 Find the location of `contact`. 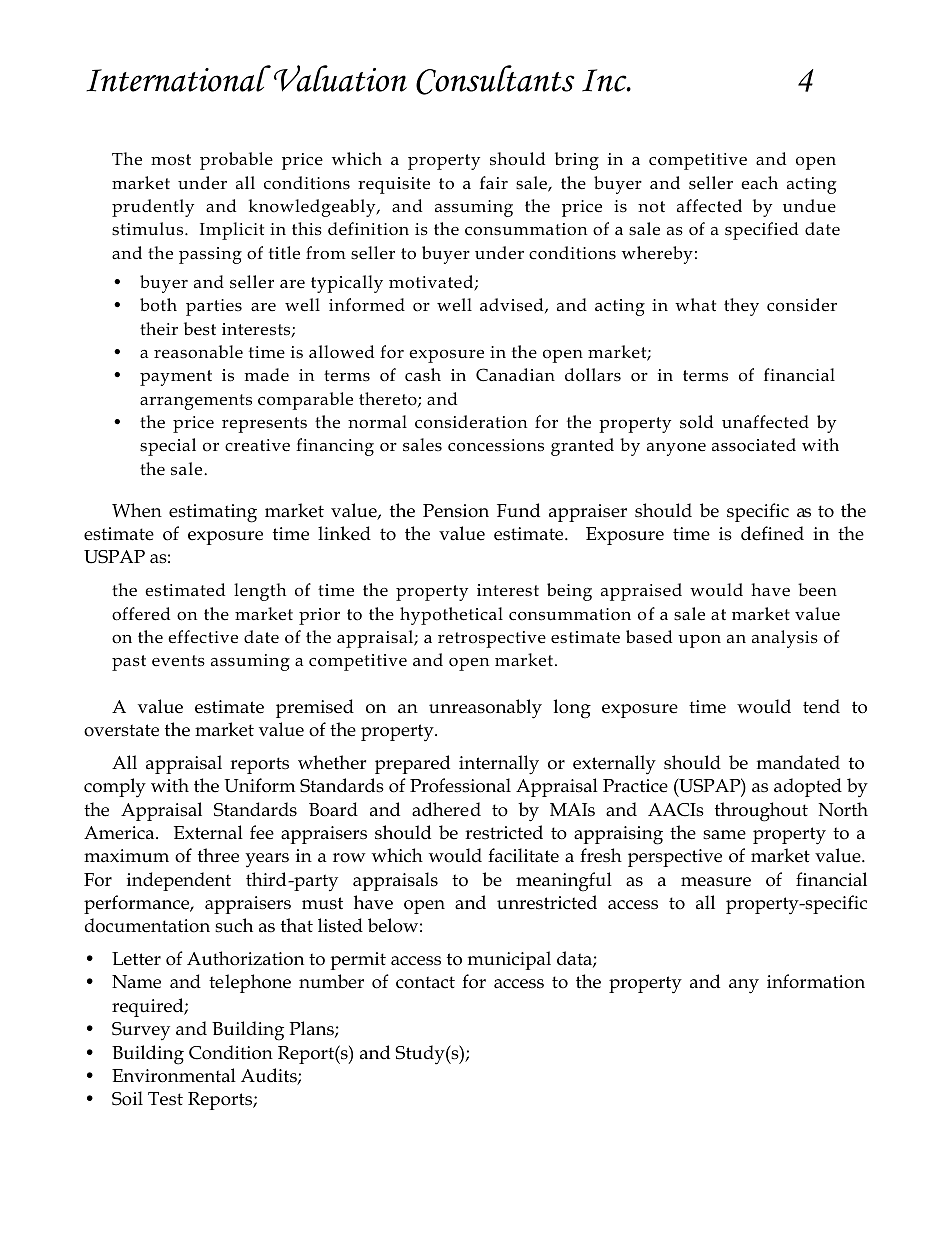

contact is located at coordinates (425, 982).
